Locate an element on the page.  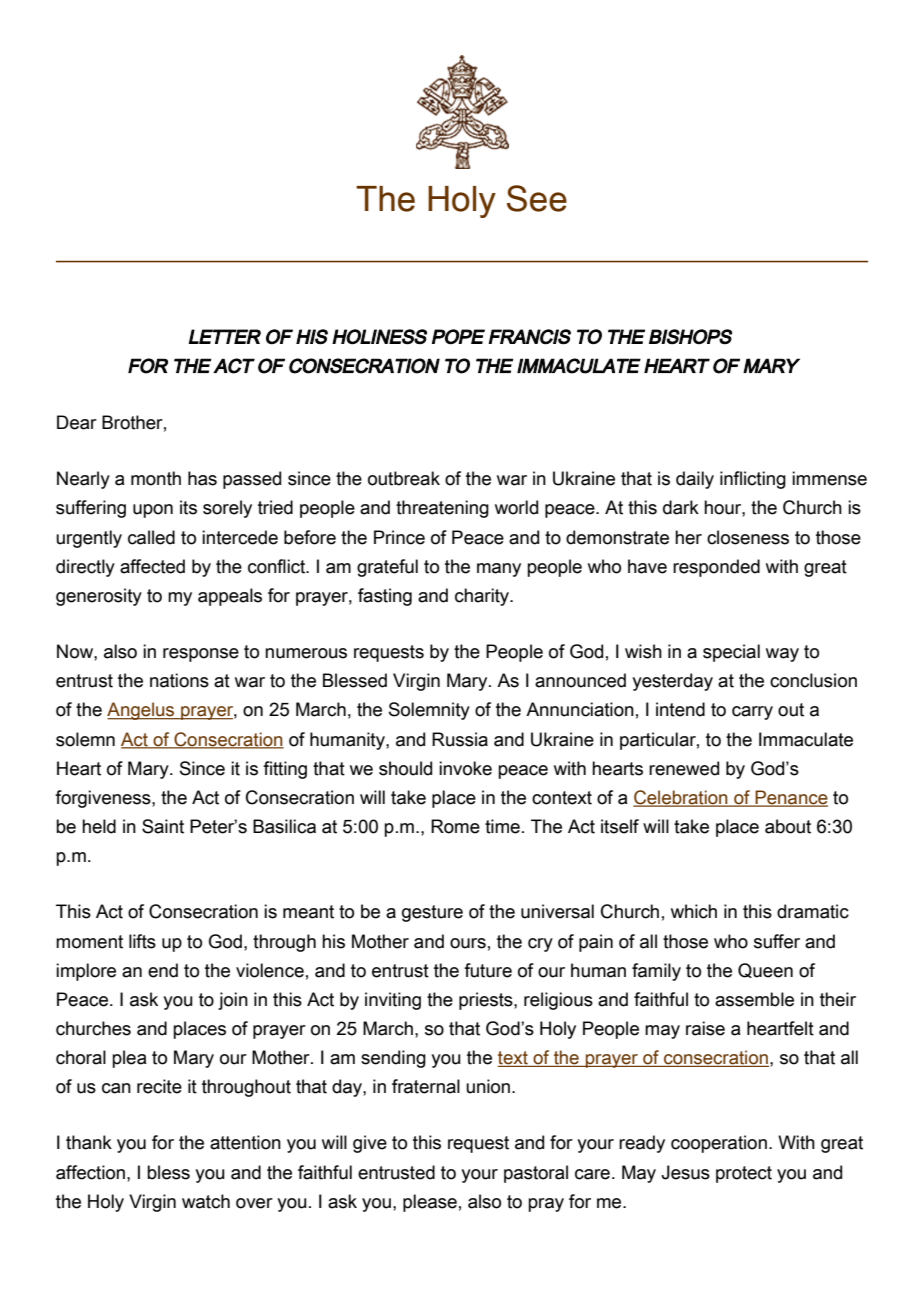
daily is located at coordinates (695, 480).
